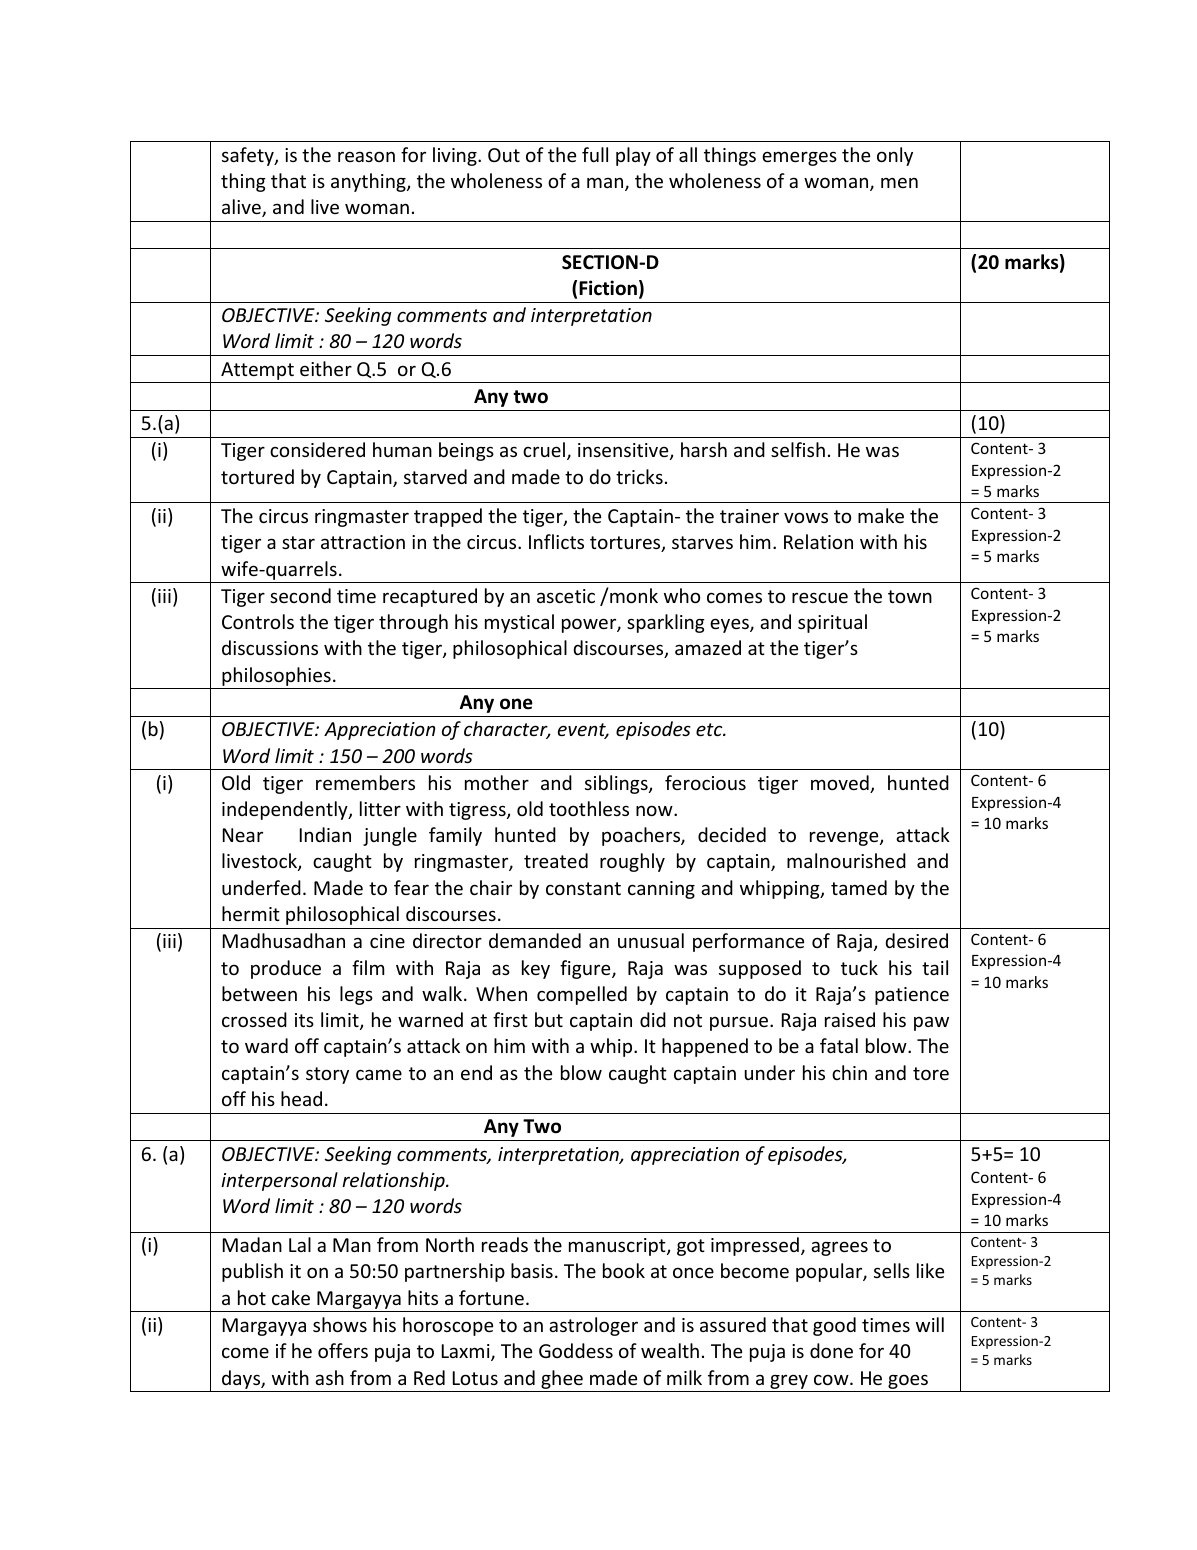  Describe the element at coordinates (366, 156) in the screenshot. I see `reason` at that location.
